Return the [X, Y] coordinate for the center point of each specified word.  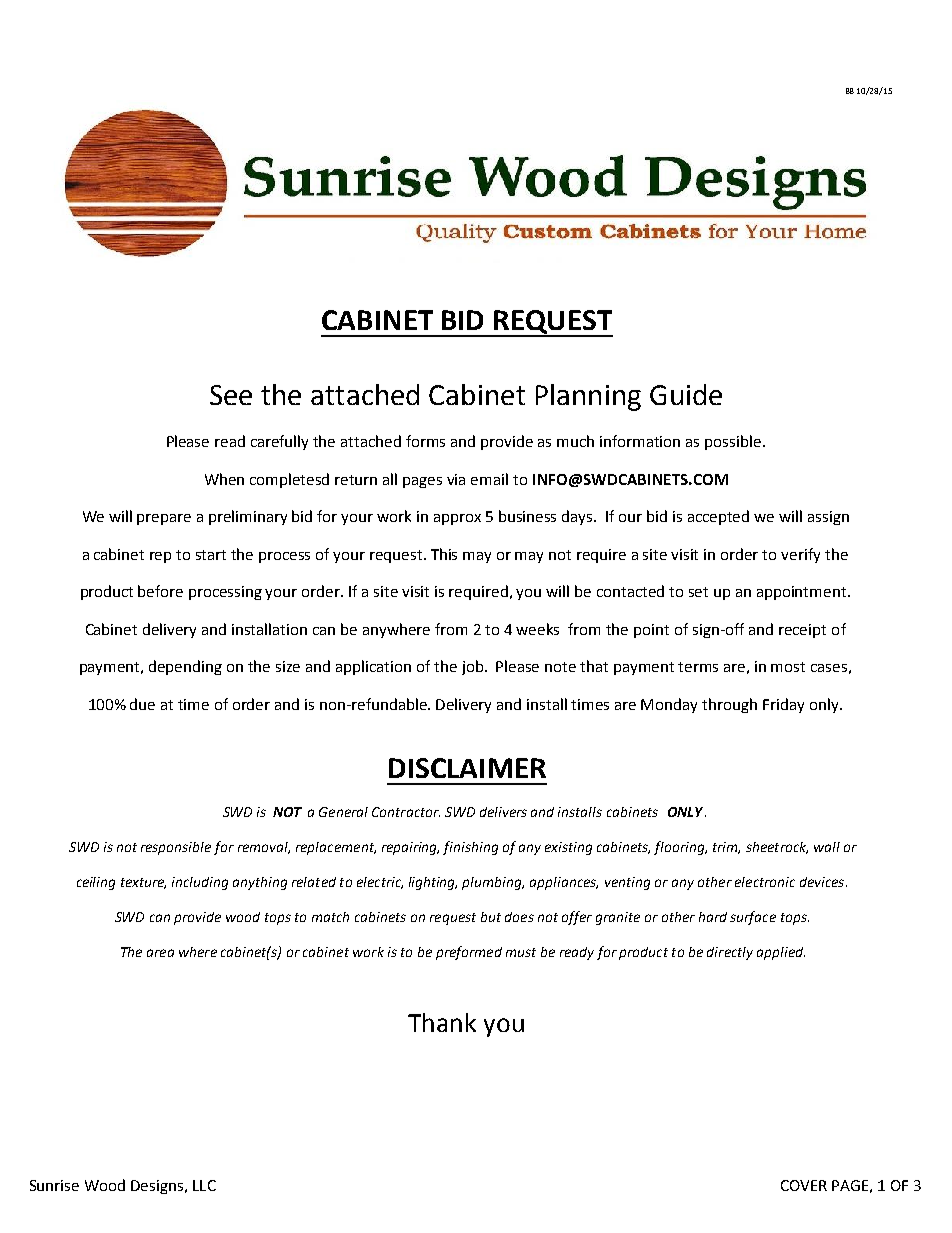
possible [733, 442]
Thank [442, 1022]
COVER [804, 1185]
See [231, 395]
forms [425, 441]
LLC [204, 1185]
